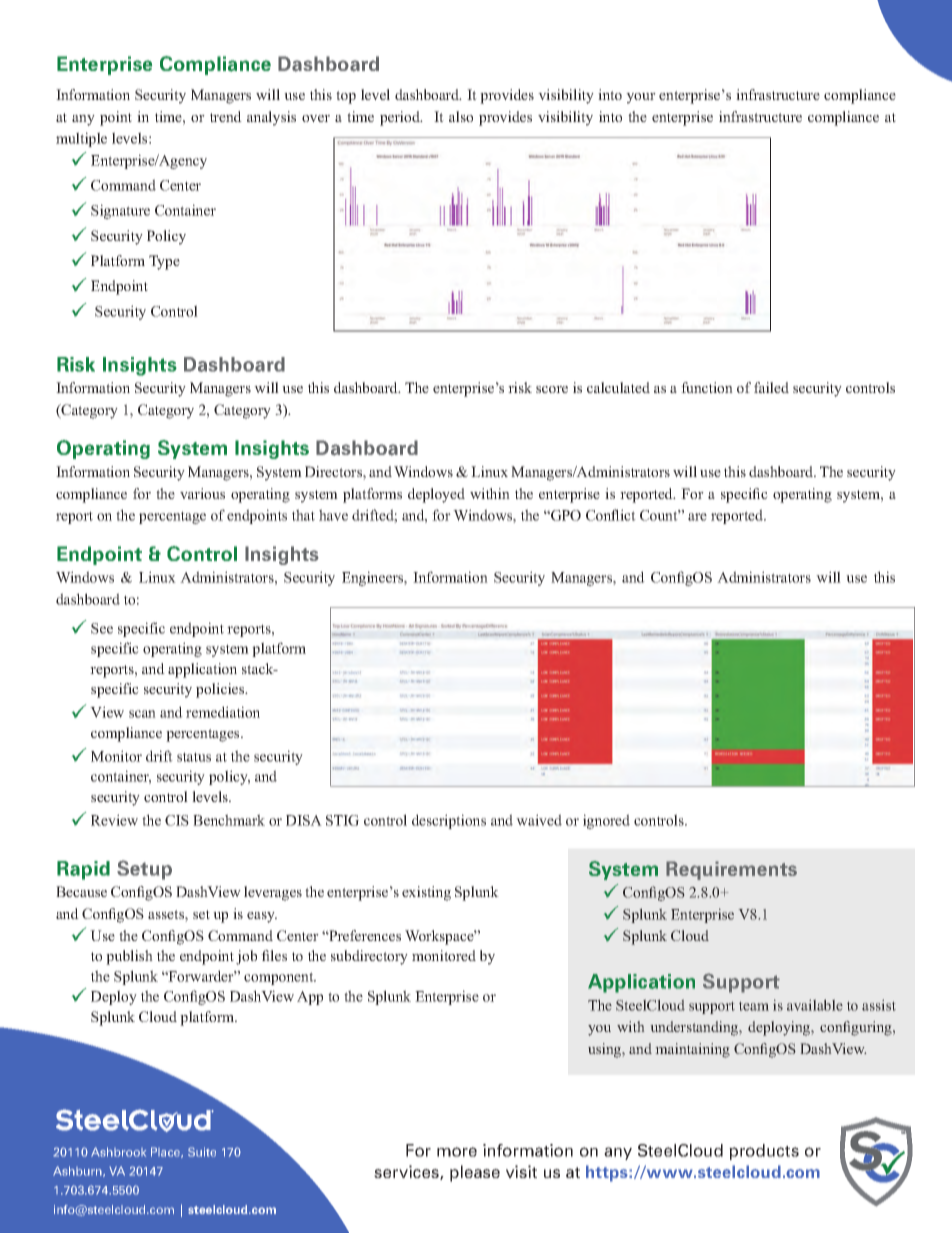 Image resolution: width=952 pixels, height=1233 pixels. What do you see at coordinates (202, 493) in the screenshot?
I see `various` at bounding box center [202, 493].
